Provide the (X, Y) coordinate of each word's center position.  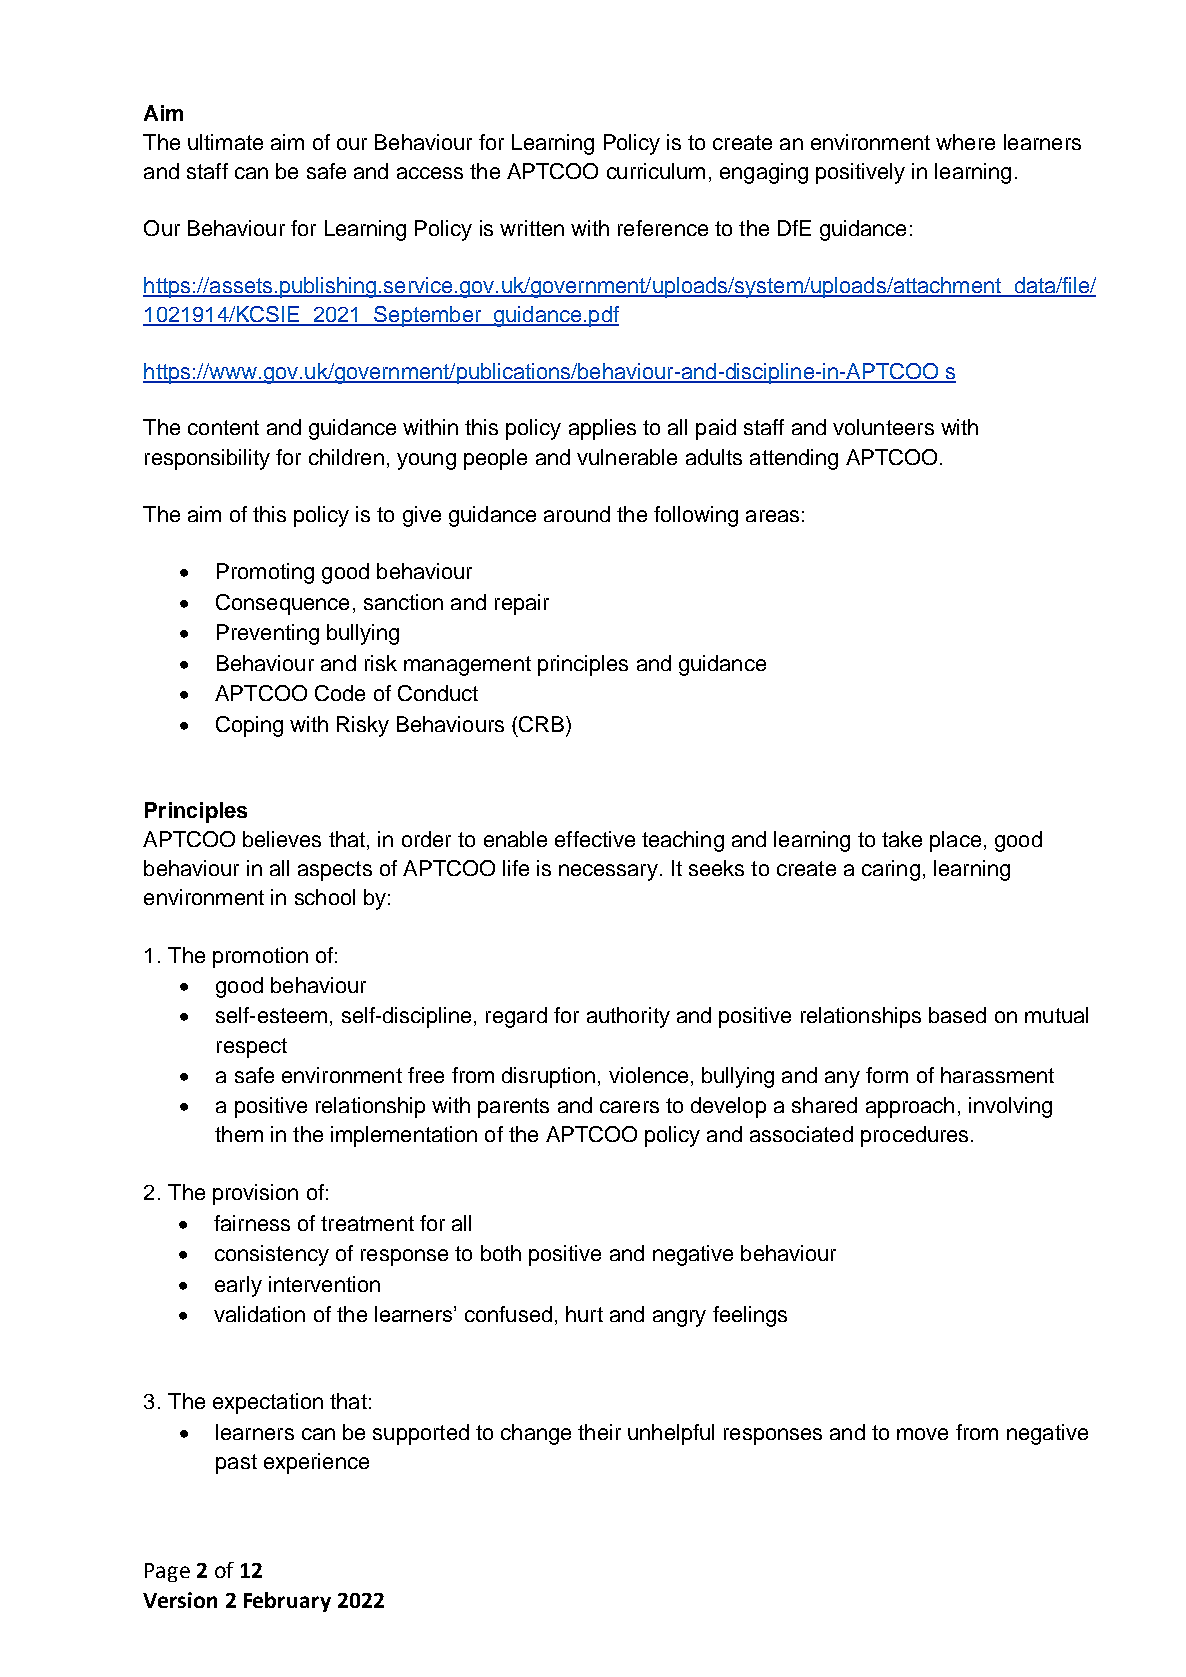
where (965, 142)
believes (282, 839)
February (287, 1602)
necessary (608, 872)
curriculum (656, 171)
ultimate (225, 142)
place (955, 841)
